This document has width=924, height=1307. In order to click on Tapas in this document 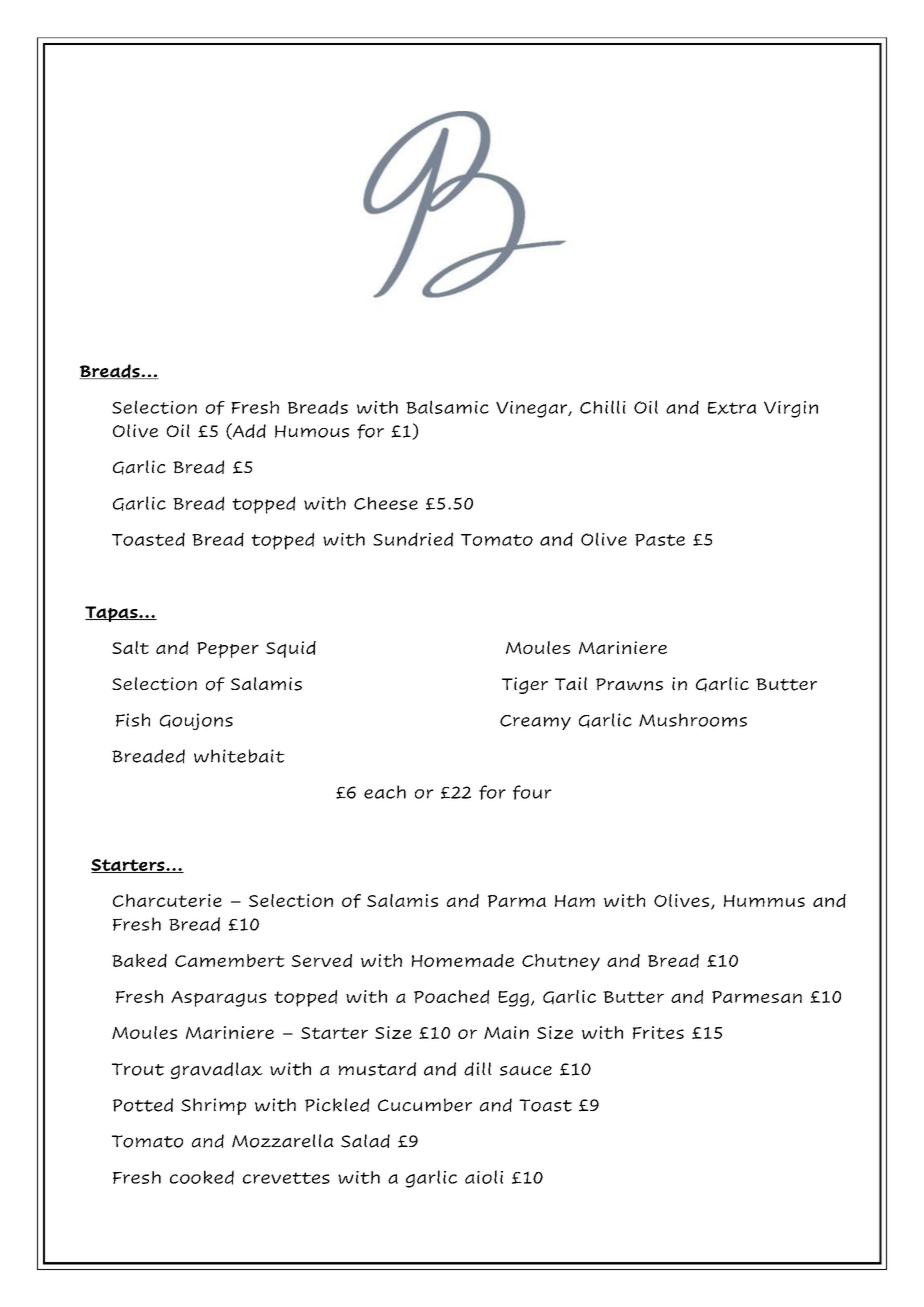, I will do `click(112, 614)`.
